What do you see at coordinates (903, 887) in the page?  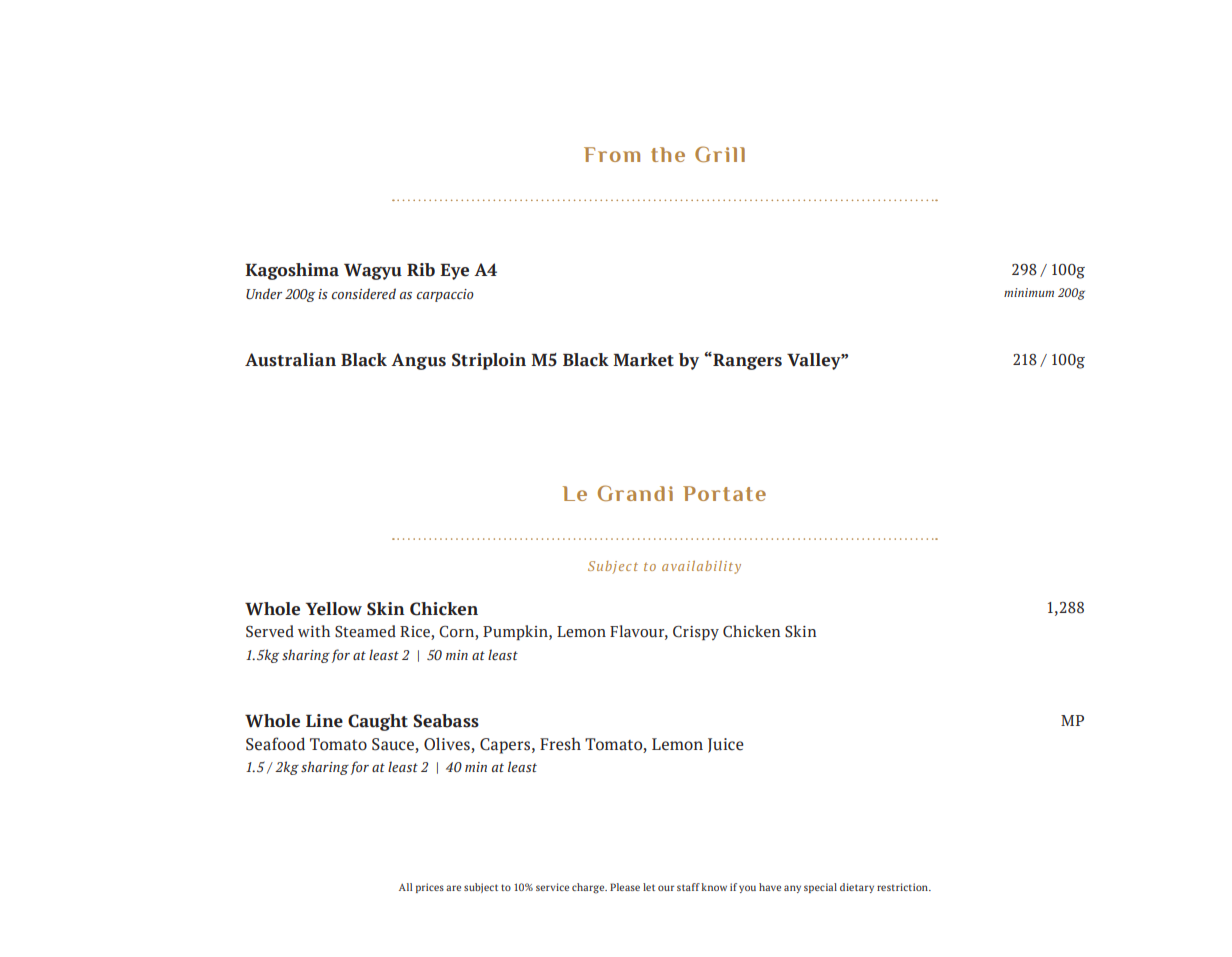 I see `restriction` at bounding box center [903, 887].
